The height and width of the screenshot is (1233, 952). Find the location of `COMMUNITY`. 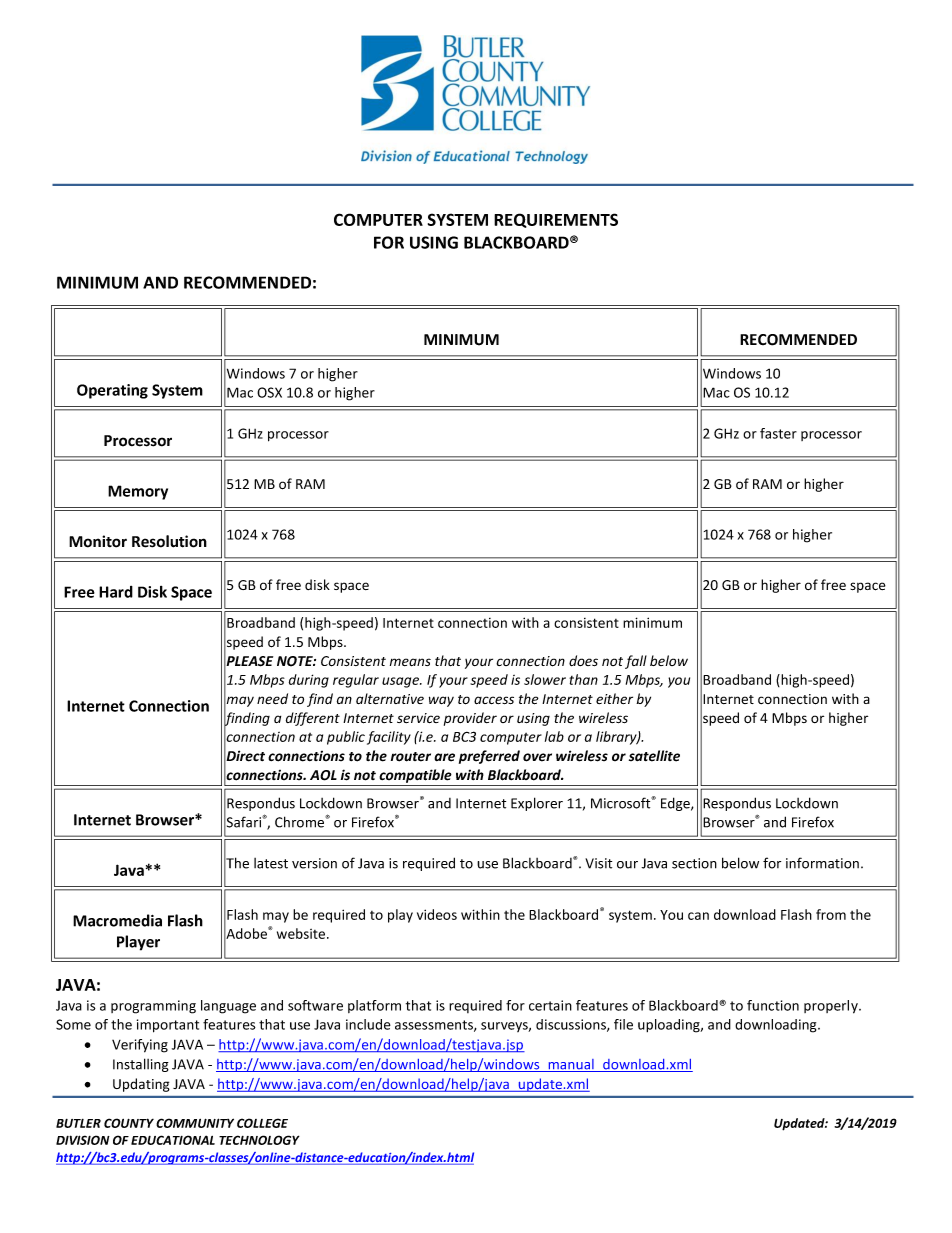

COMMUNITY is located at coordinates (195, 1123).
